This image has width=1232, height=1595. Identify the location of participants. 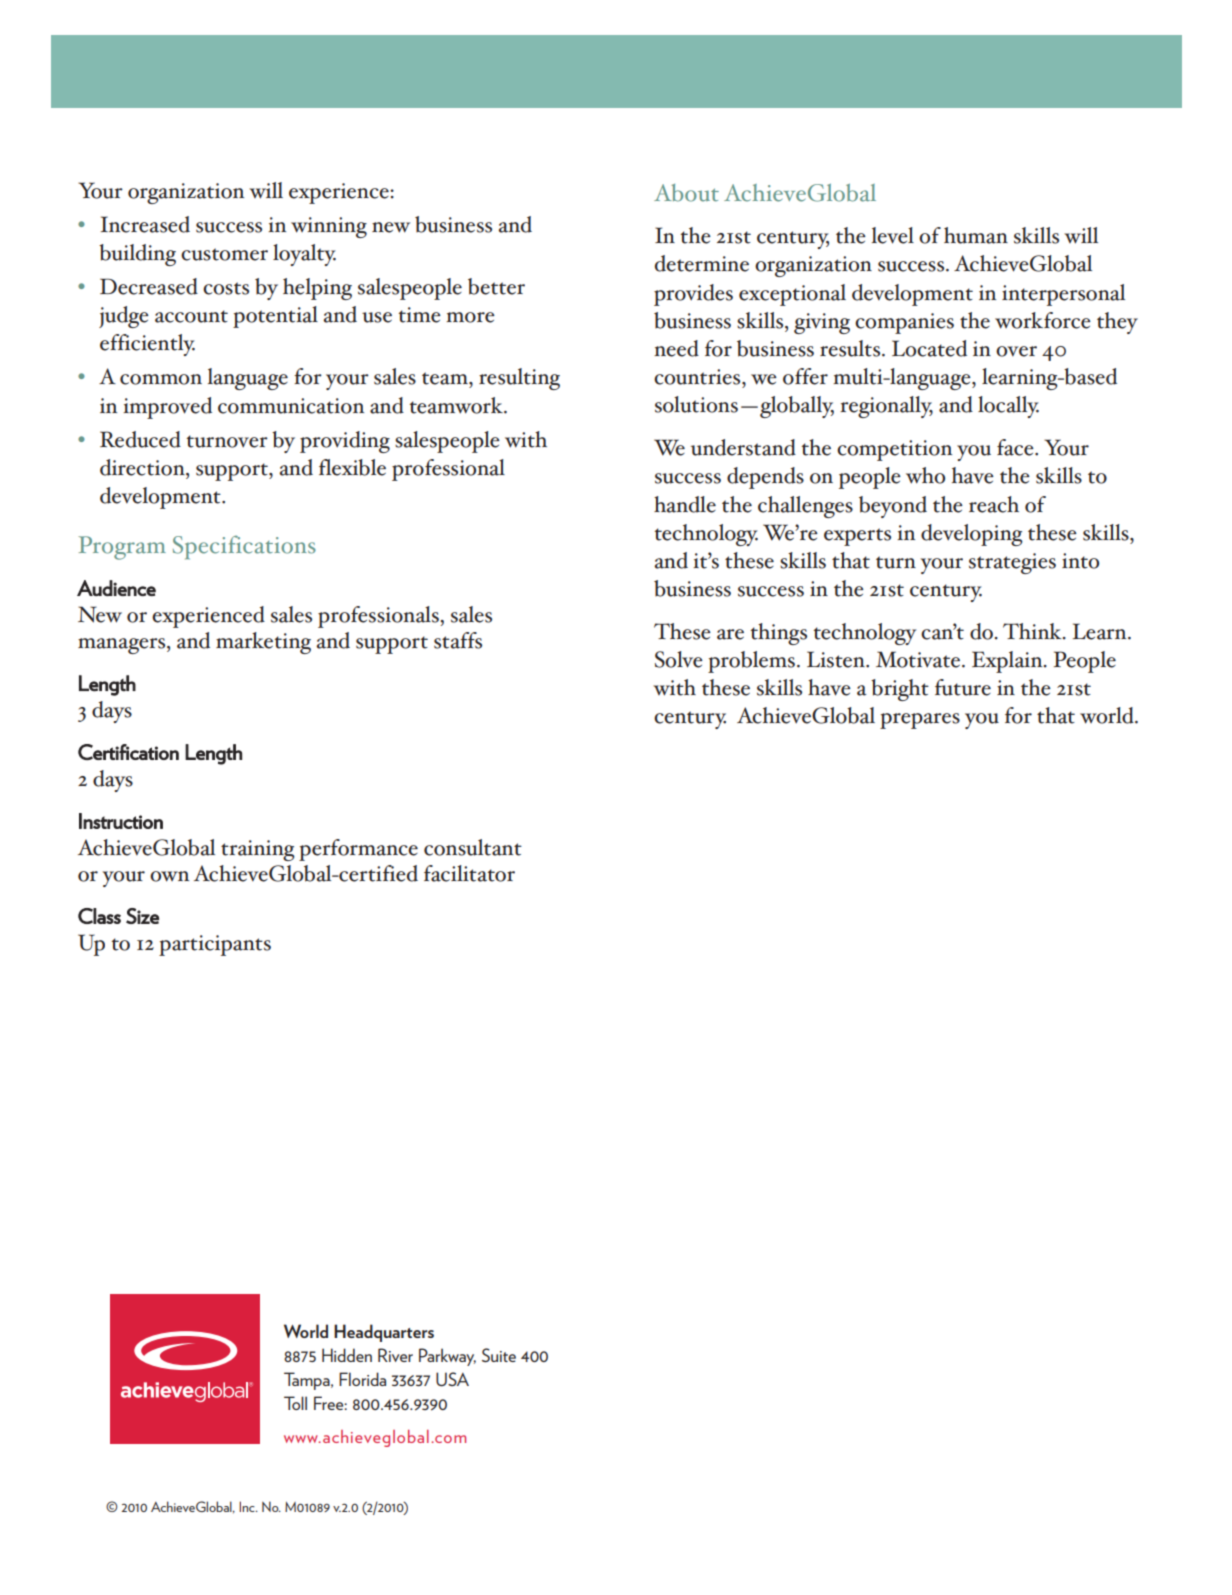
(215, 945).
